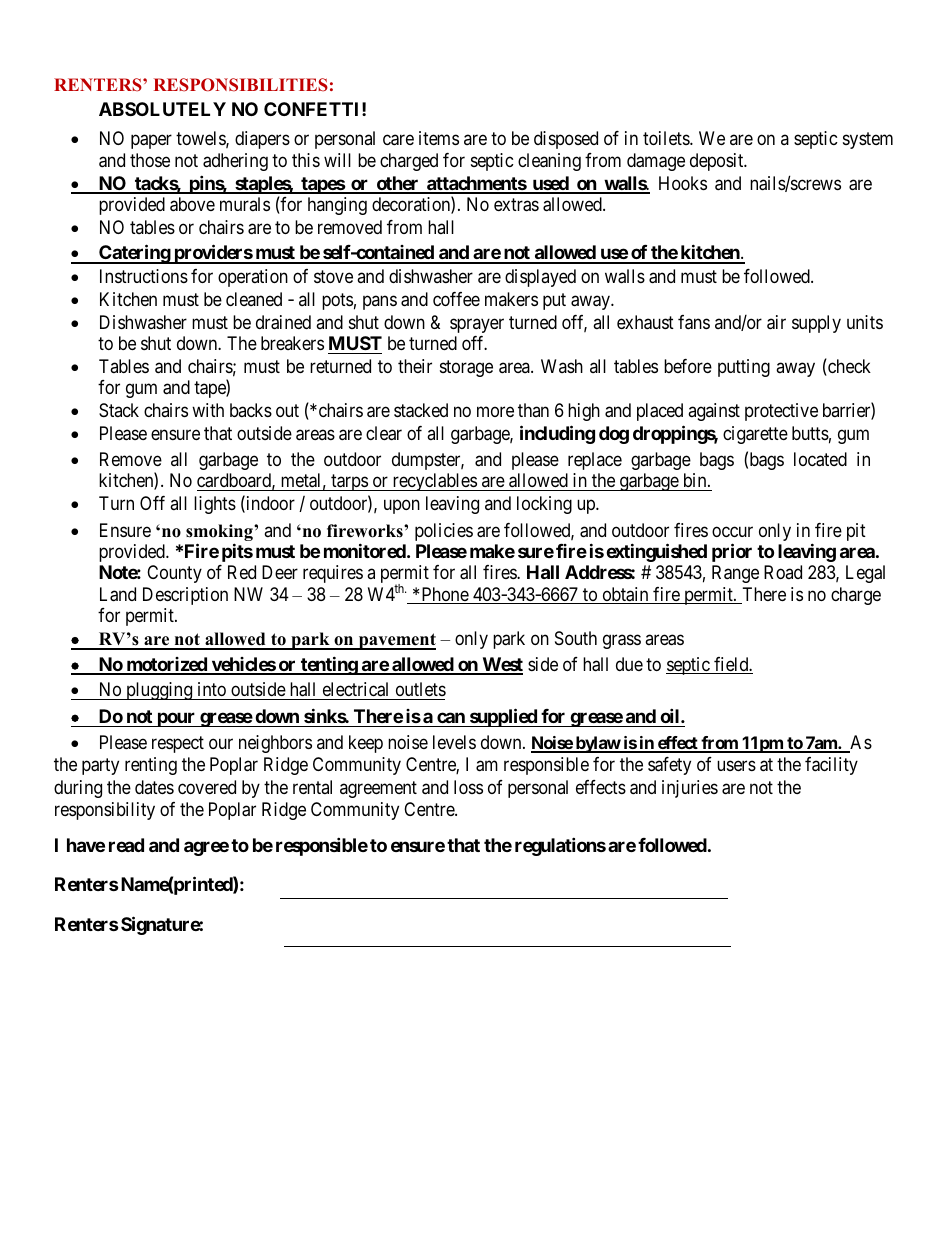  What do you see at coordinates (126, 845) in the document?
I see `read` at bounding box center [126, 845].
